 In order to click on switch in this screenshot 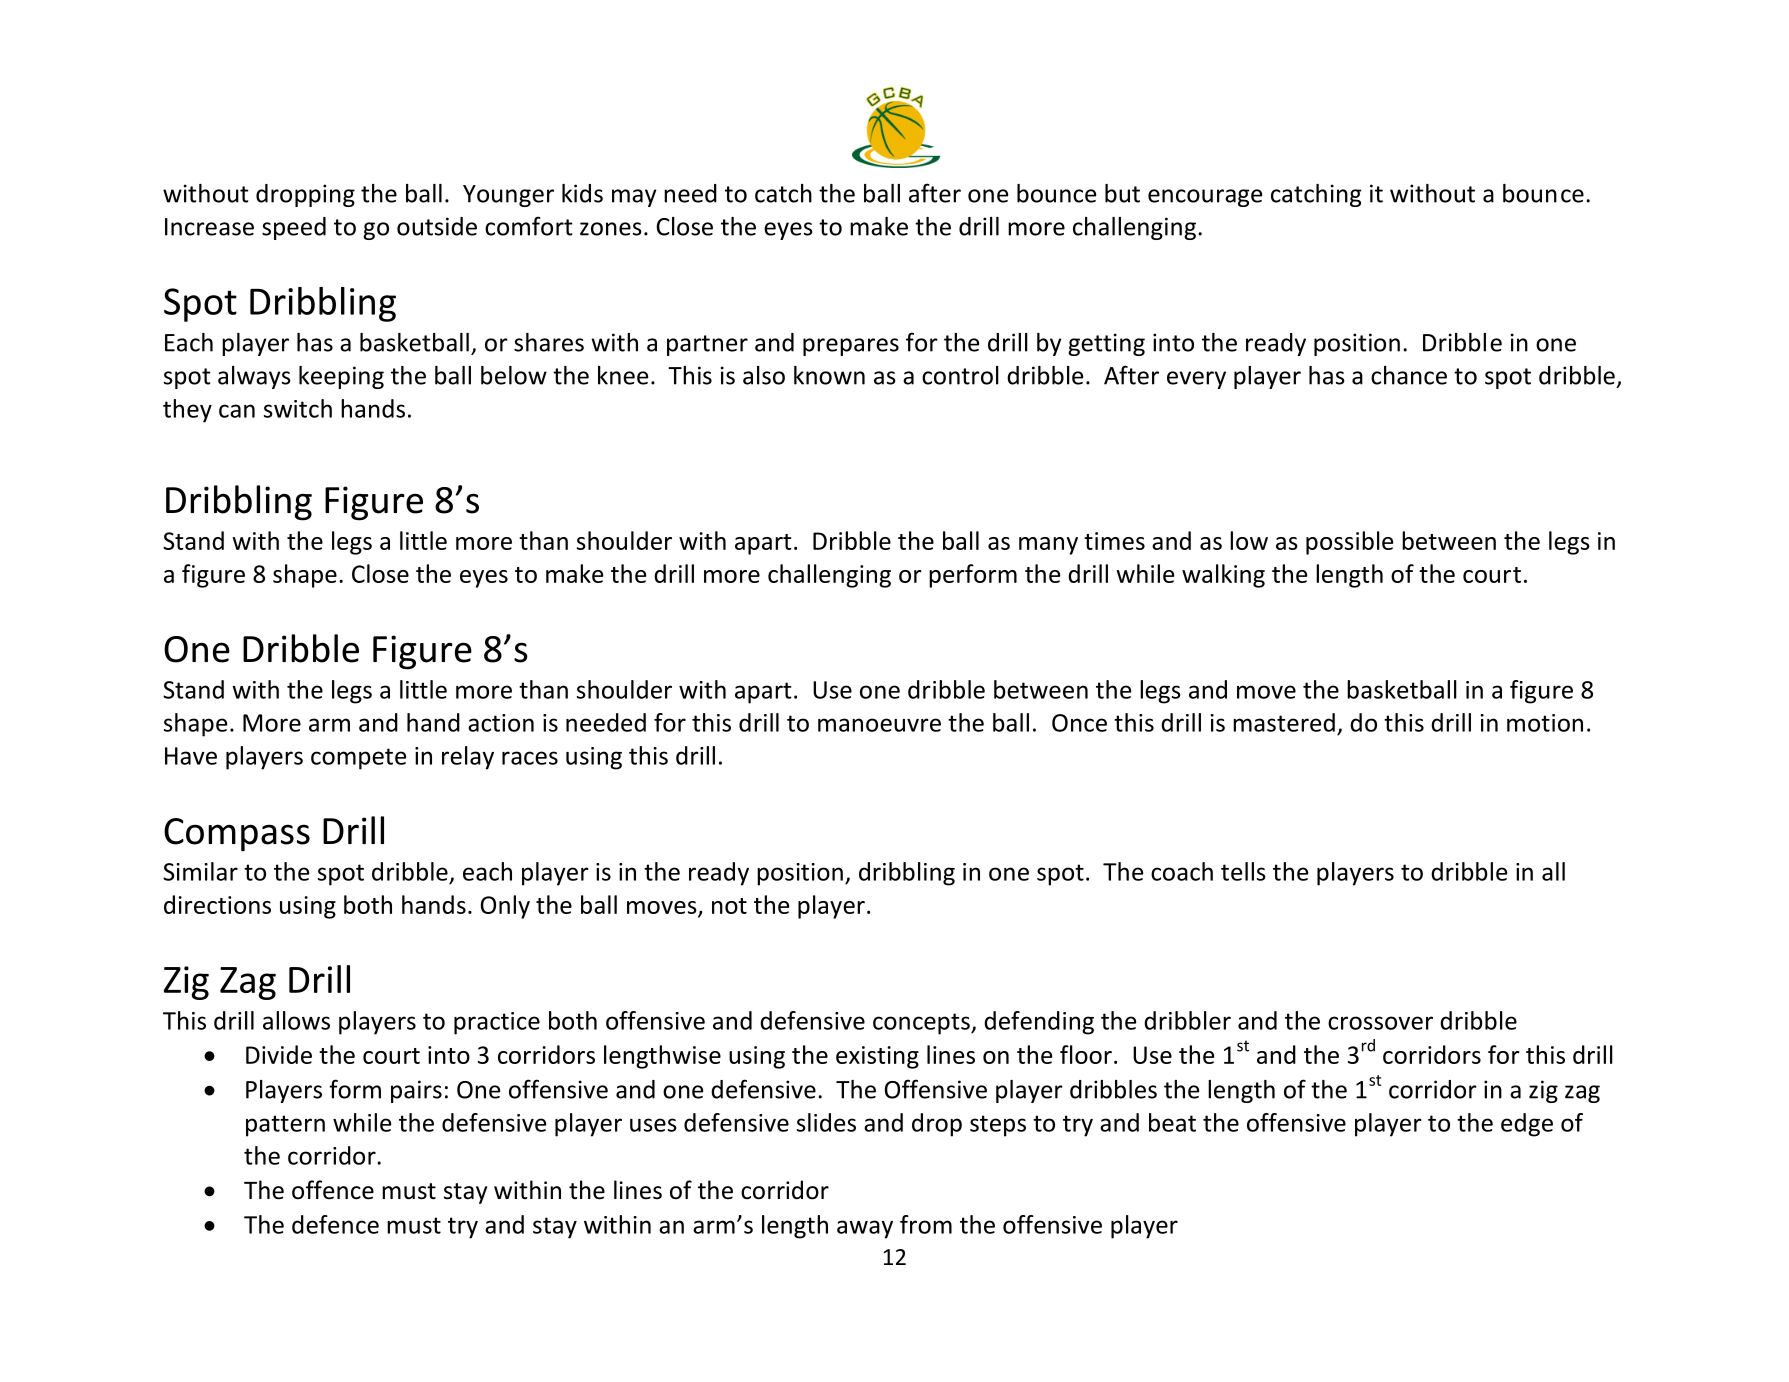, I will do `click(298, 408)`.
